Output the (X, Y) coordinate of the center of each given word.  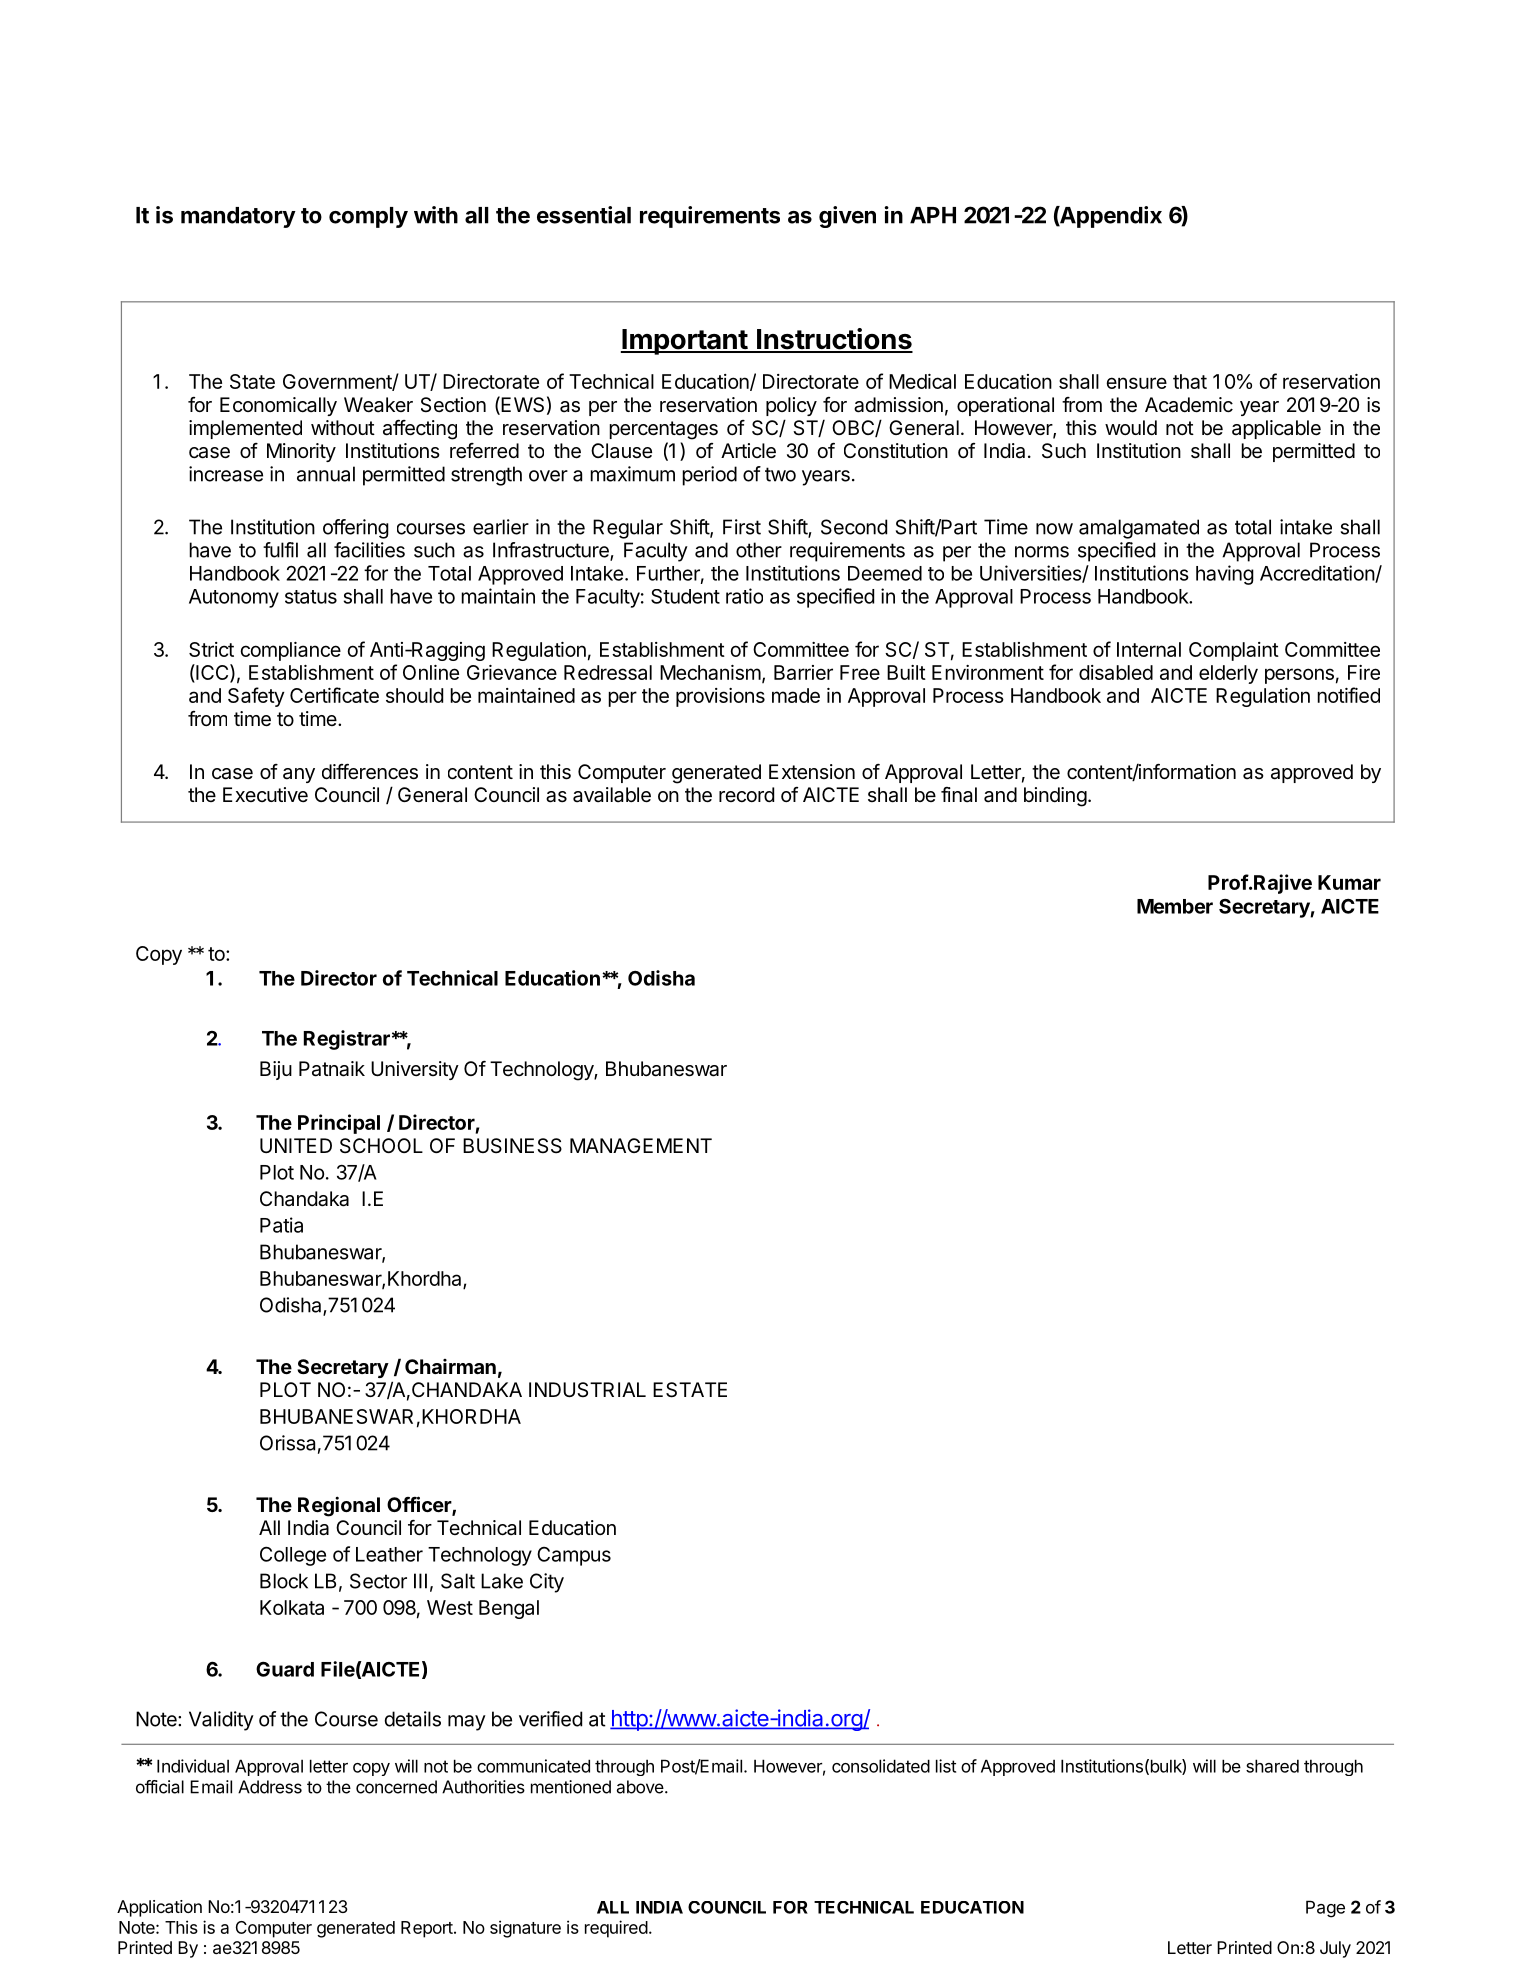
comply (368, 217)
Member (1175, 906)
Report (427, 1929)
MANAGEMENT (641, 1145)
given (847, 217)
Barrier (803, 672)
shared (1272, 1766)
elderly (1228, 674)
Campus (574, 1556)
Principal (339, 1124)
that (1190, 381)
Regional (339, 1506)
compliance (290, 651)
